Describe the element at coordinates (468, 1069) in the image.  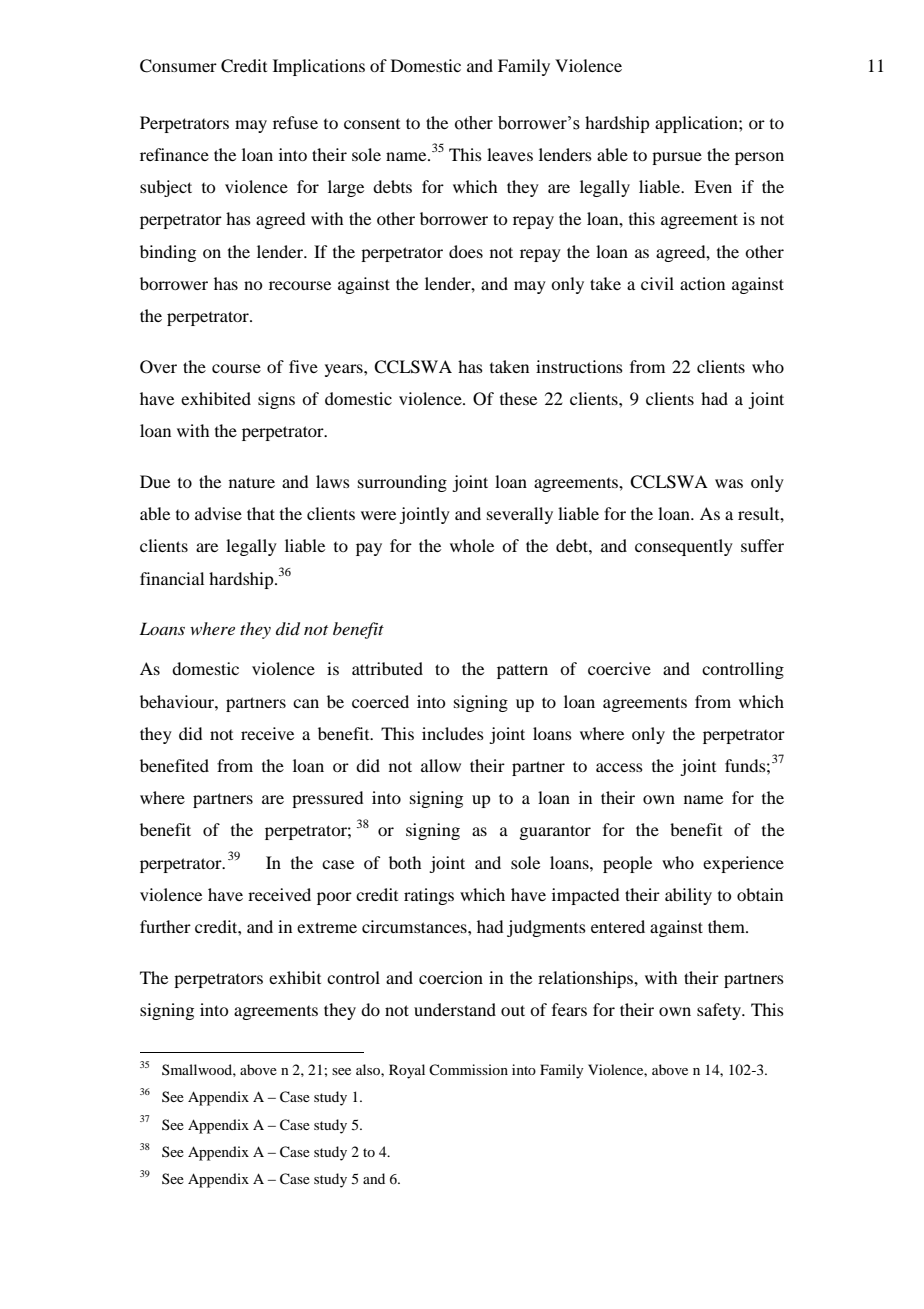
I see `Commission` at that location.
